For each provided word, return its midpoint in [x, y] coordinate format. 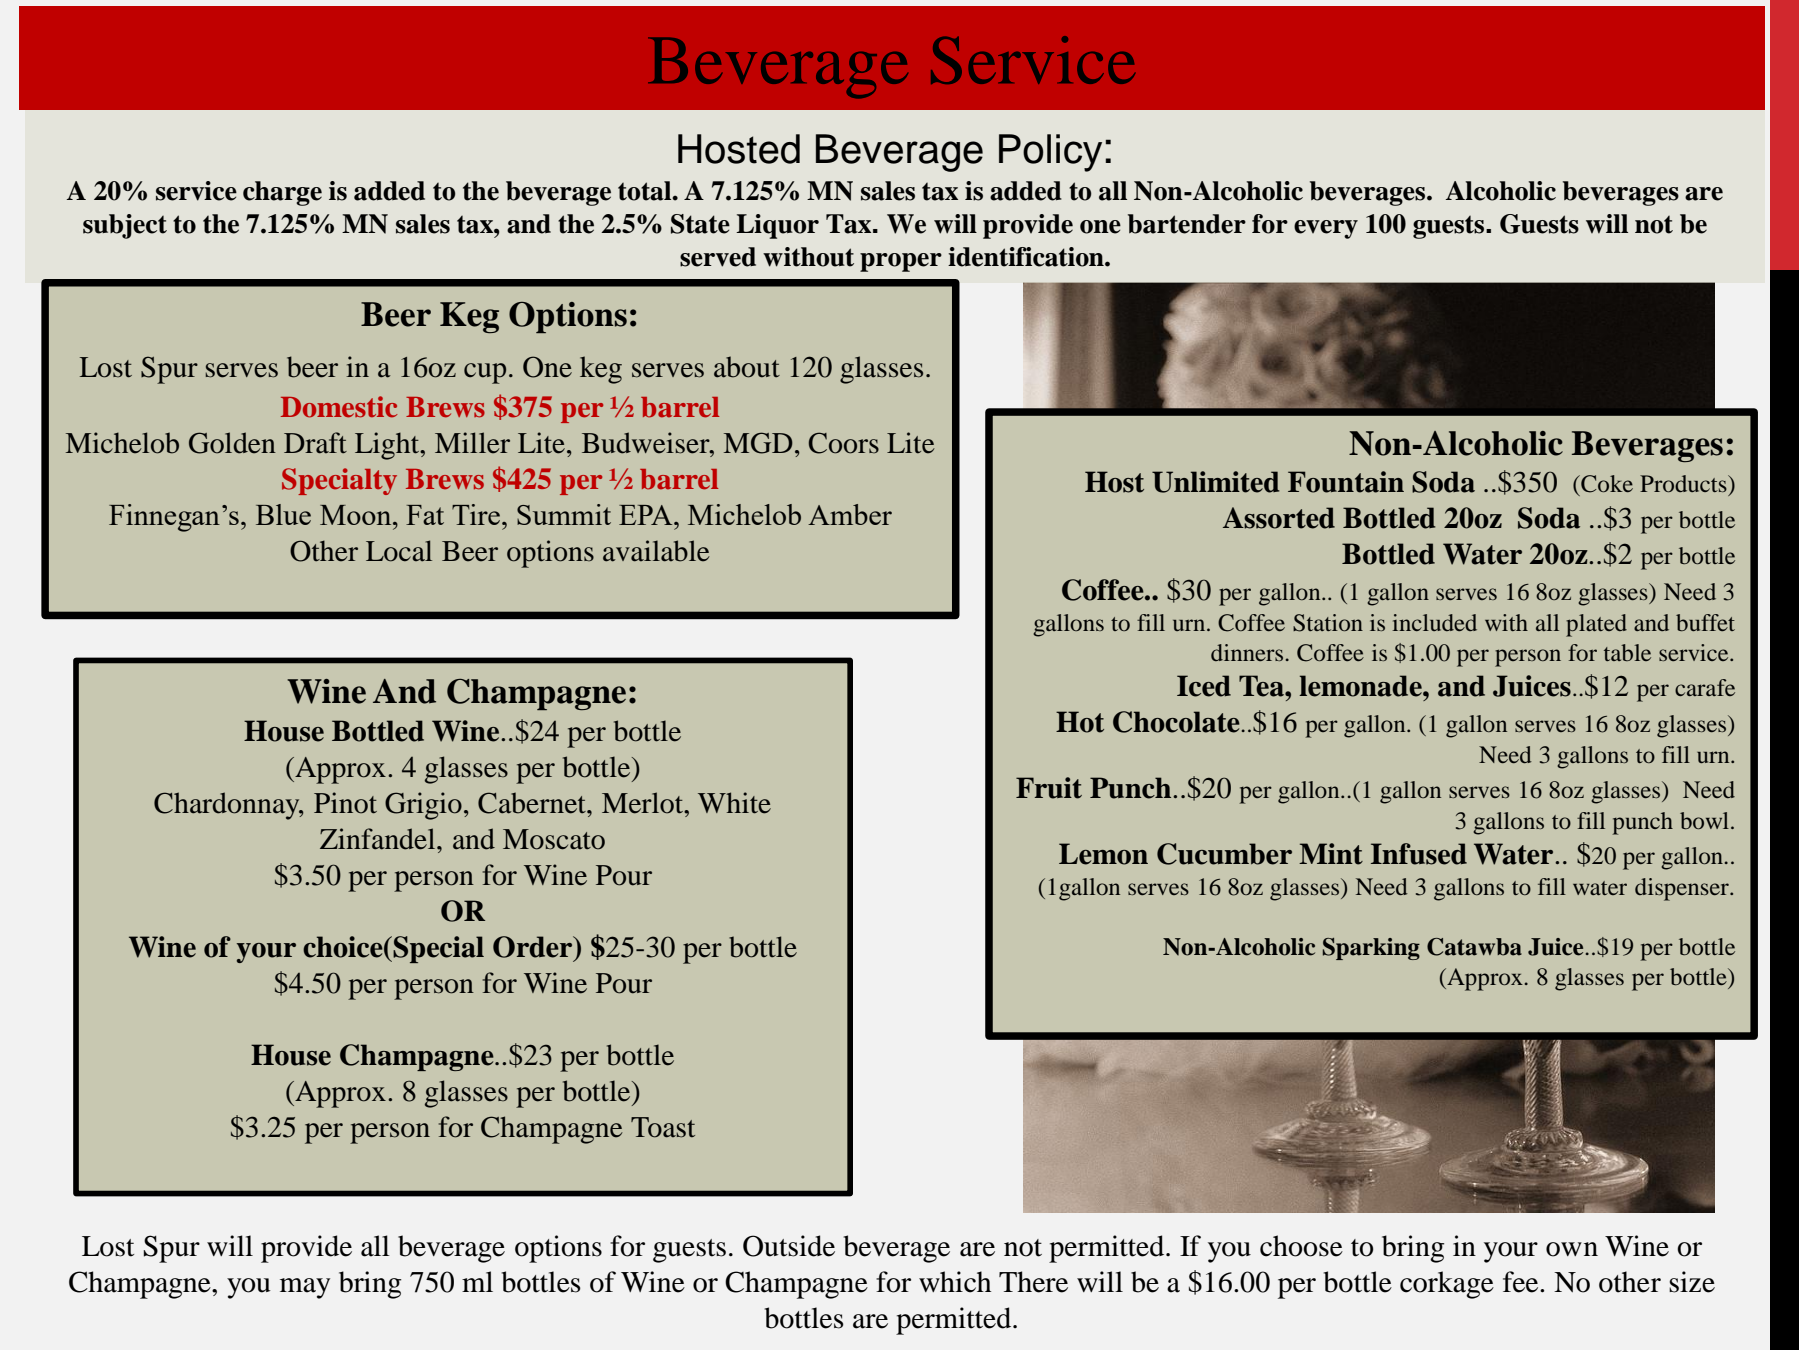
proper [901, 262]
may [305, 1288]
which [955, 1282]
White [734, 803]
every [1326, 229]
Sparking [1371, 949]
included [1434, 622]
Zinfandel [379, 839]
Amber [850, 514]
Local [399, 551]
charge [282, 193]
